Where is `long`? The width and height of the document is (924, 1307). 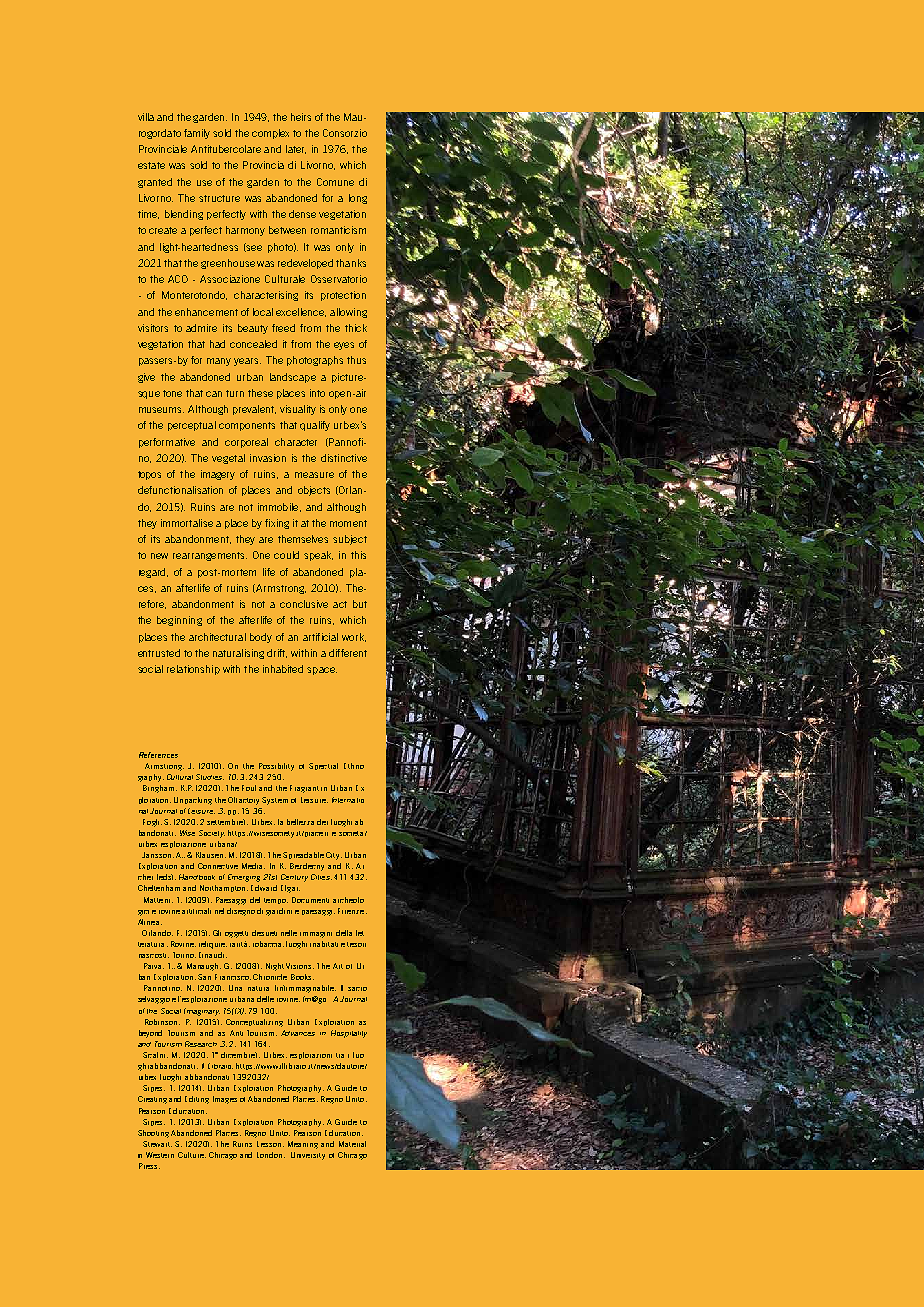
long is located at coordinates (358, 199).
